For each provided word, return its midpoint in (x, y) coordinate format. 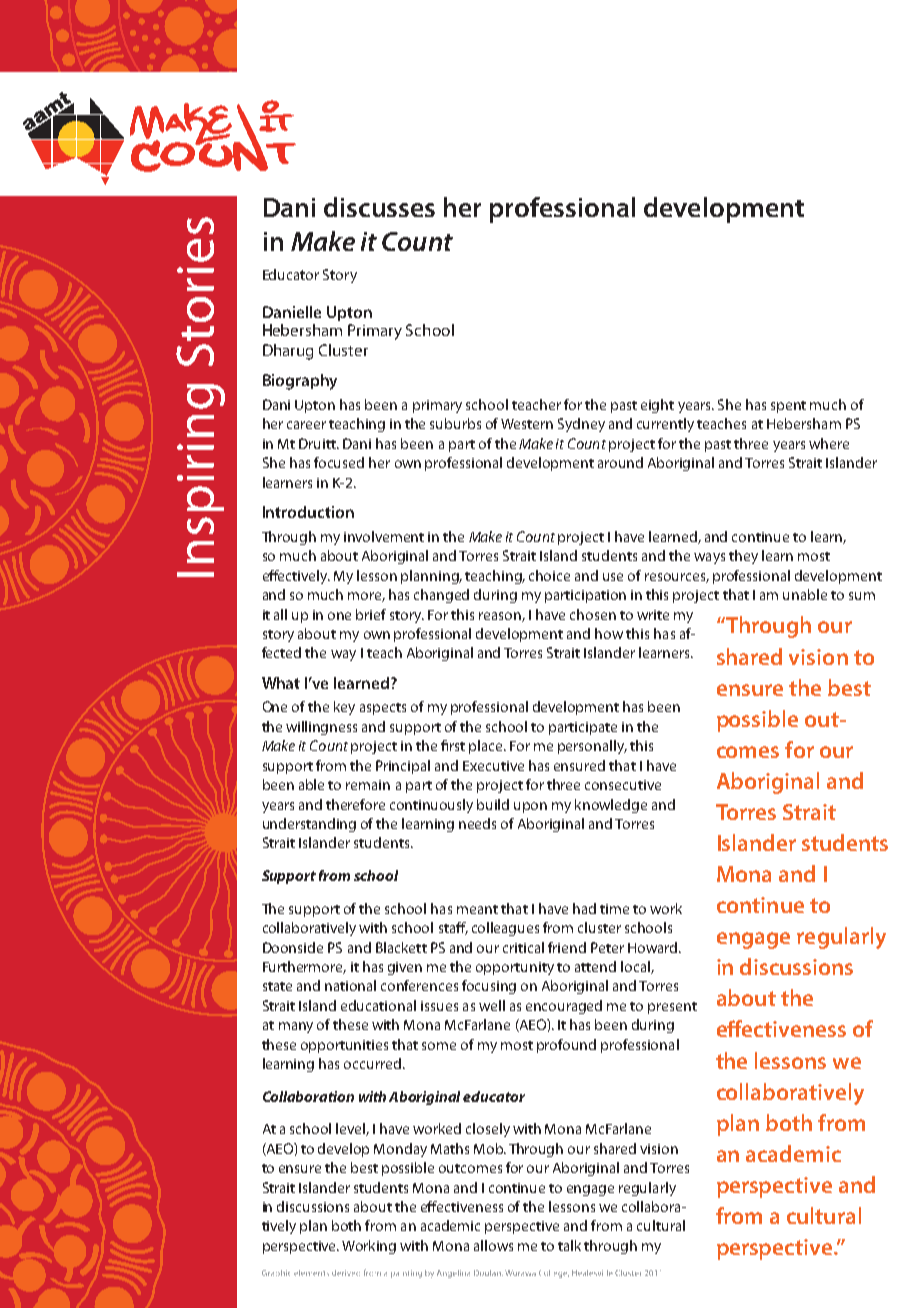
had (584, 908)
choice (549, 575)
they (743, 557)
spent (788, 407)
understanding (309, 825)
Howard (654, 947)
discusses (379, 207)
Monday (400, 1150)
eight (657, 406)
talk (569, 1245)
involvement (384, 536)
